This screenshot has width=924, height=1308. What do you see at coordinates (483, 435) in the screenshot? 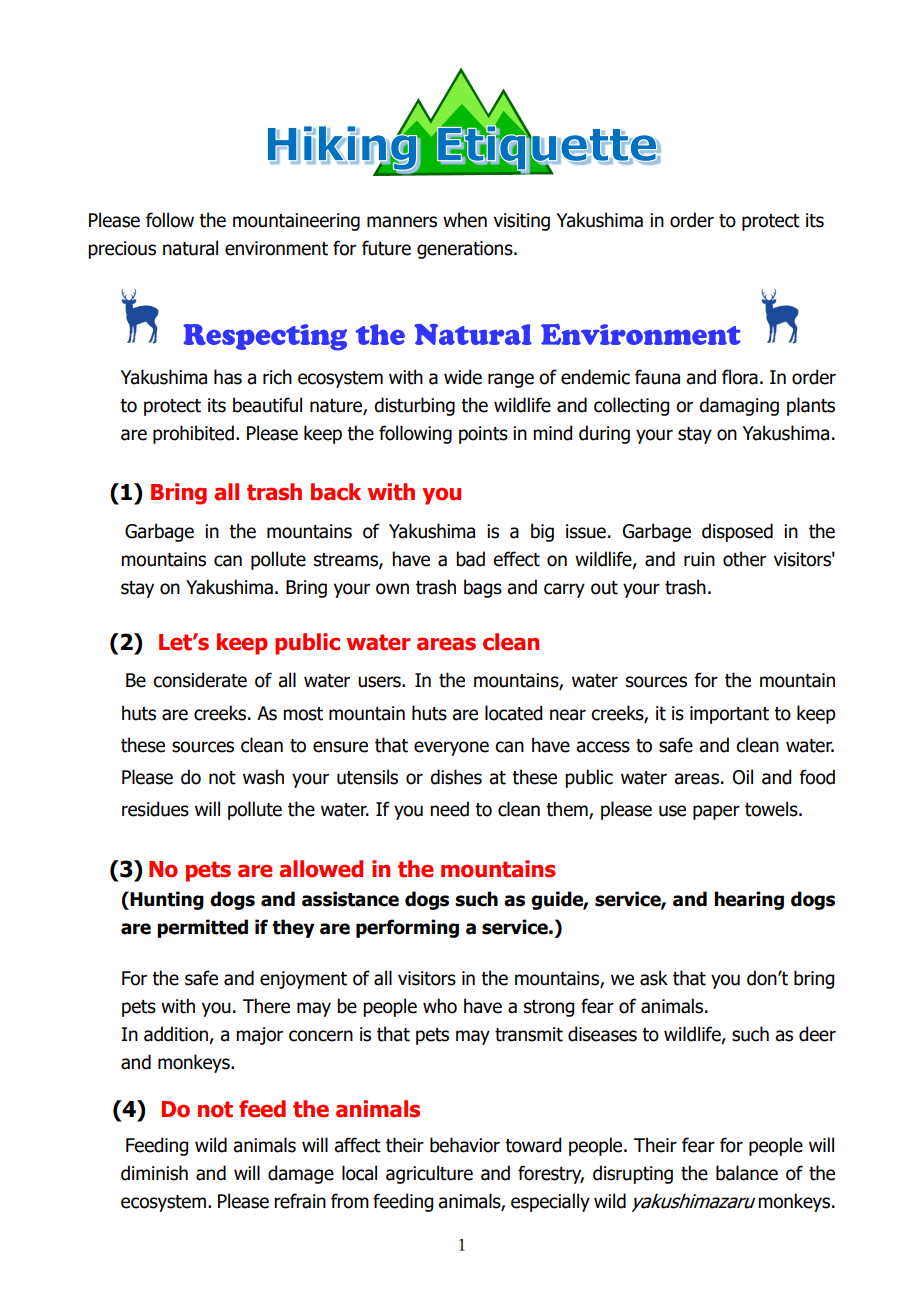
I see `points` at bounding box center [483, 435].
